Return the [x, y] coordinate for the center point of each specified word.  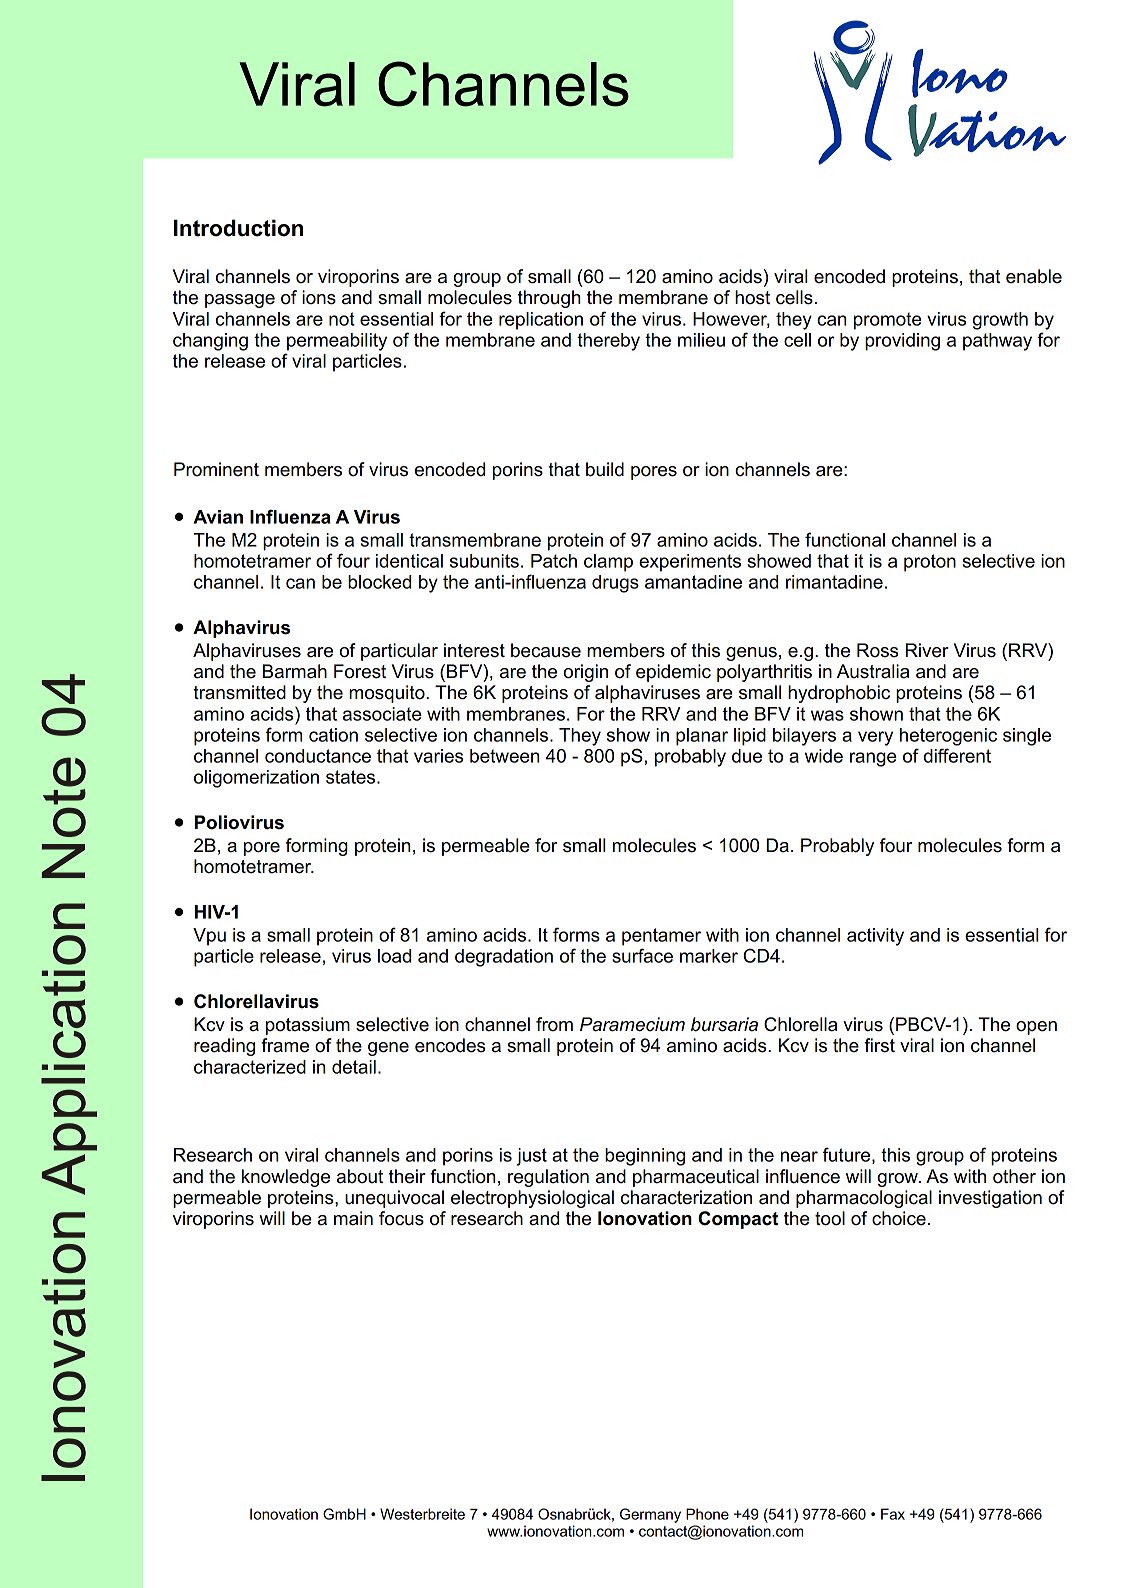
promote [888, 321]
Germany [650, 1515]
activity [875, 937]
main [353, 1218]
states [352, 777]
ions [319, 297]
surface [642, 955]
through [549, 299]
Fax [893, 1514]
